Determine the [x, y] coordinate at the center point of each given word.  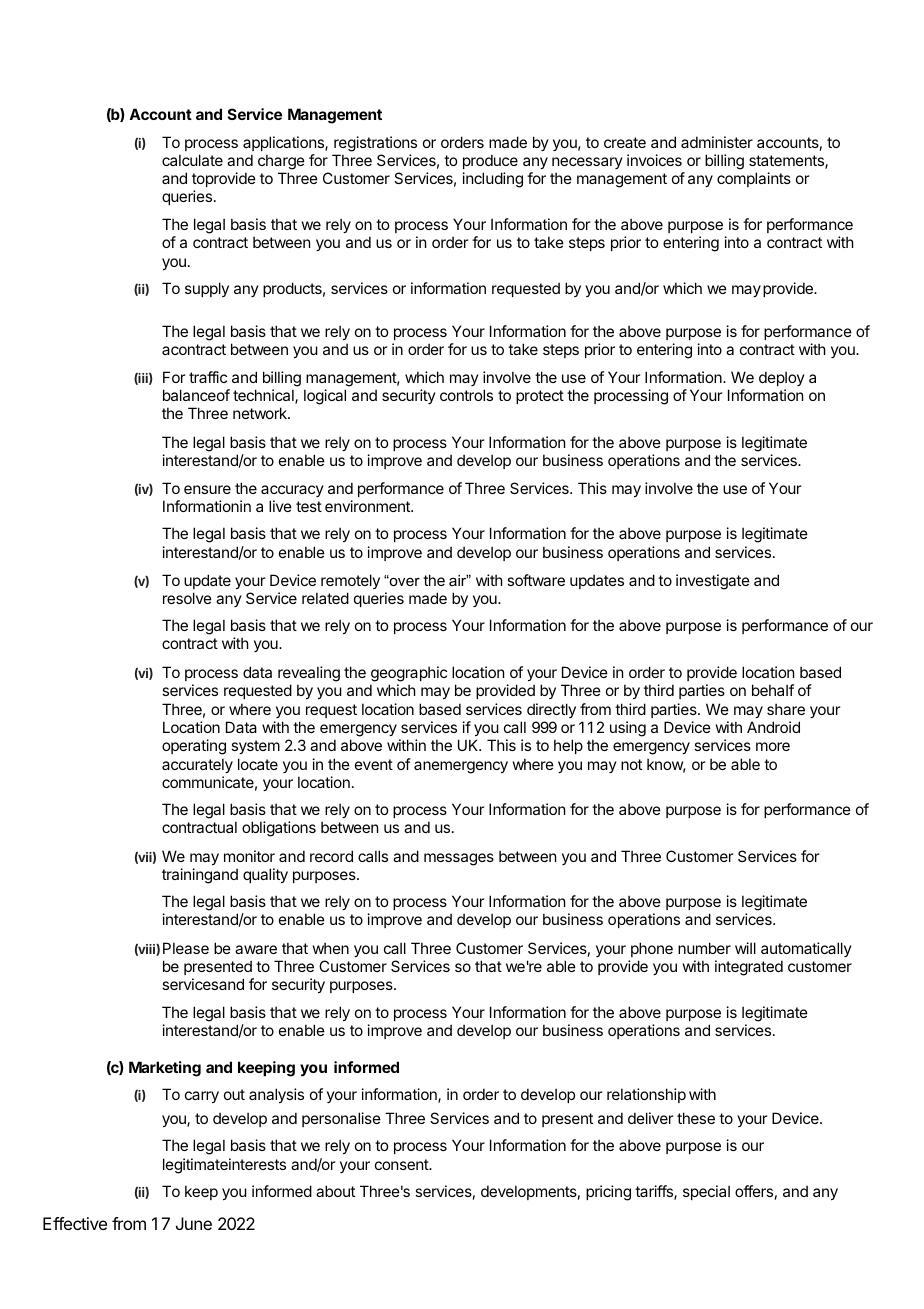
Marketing [165, 1069]
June [194, 1223]
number [704, 948]
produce [490, 161]
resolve [187, 598]
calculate [192, 160]
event [374, 764]
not [631, 764]
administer [717, 142]
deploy [782, 378]
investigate [713, 582]
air [458, 580]
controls [466, 395]
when [331, 948]
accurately [197, 765]
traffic [208, 377]
